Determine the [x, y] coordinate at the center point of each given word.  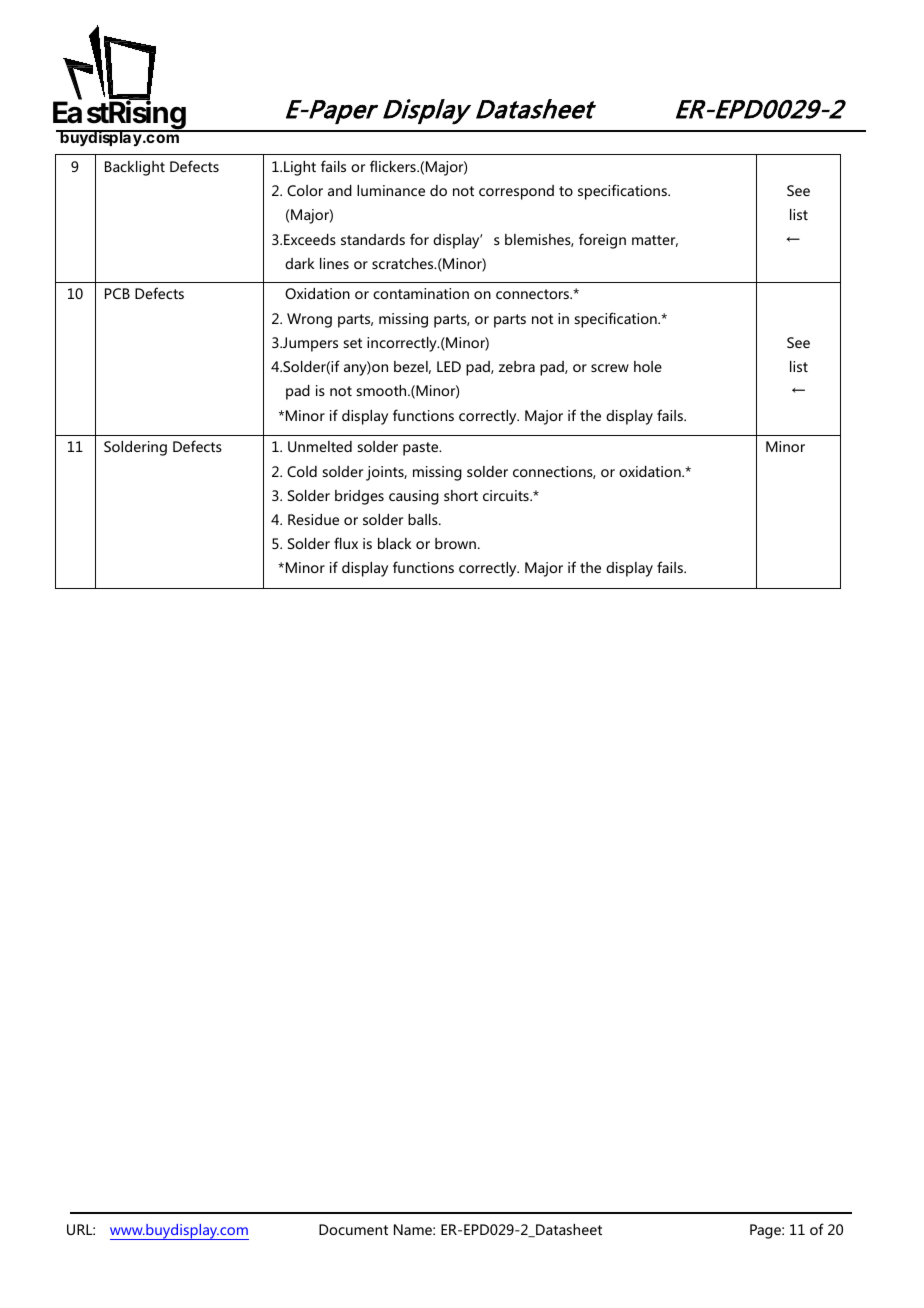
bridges [359, 497]
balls [424, 519]
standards [373, 239]
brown [455, 543]
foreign [602, 241]
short [461, 495]
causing [414, 497]
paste [422, 449]
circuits [507, 495]
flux [346, 543]
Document [353, 1229]
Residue [313, 519]
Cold [302, 471]
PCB [117, 293]
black [395, 543]
